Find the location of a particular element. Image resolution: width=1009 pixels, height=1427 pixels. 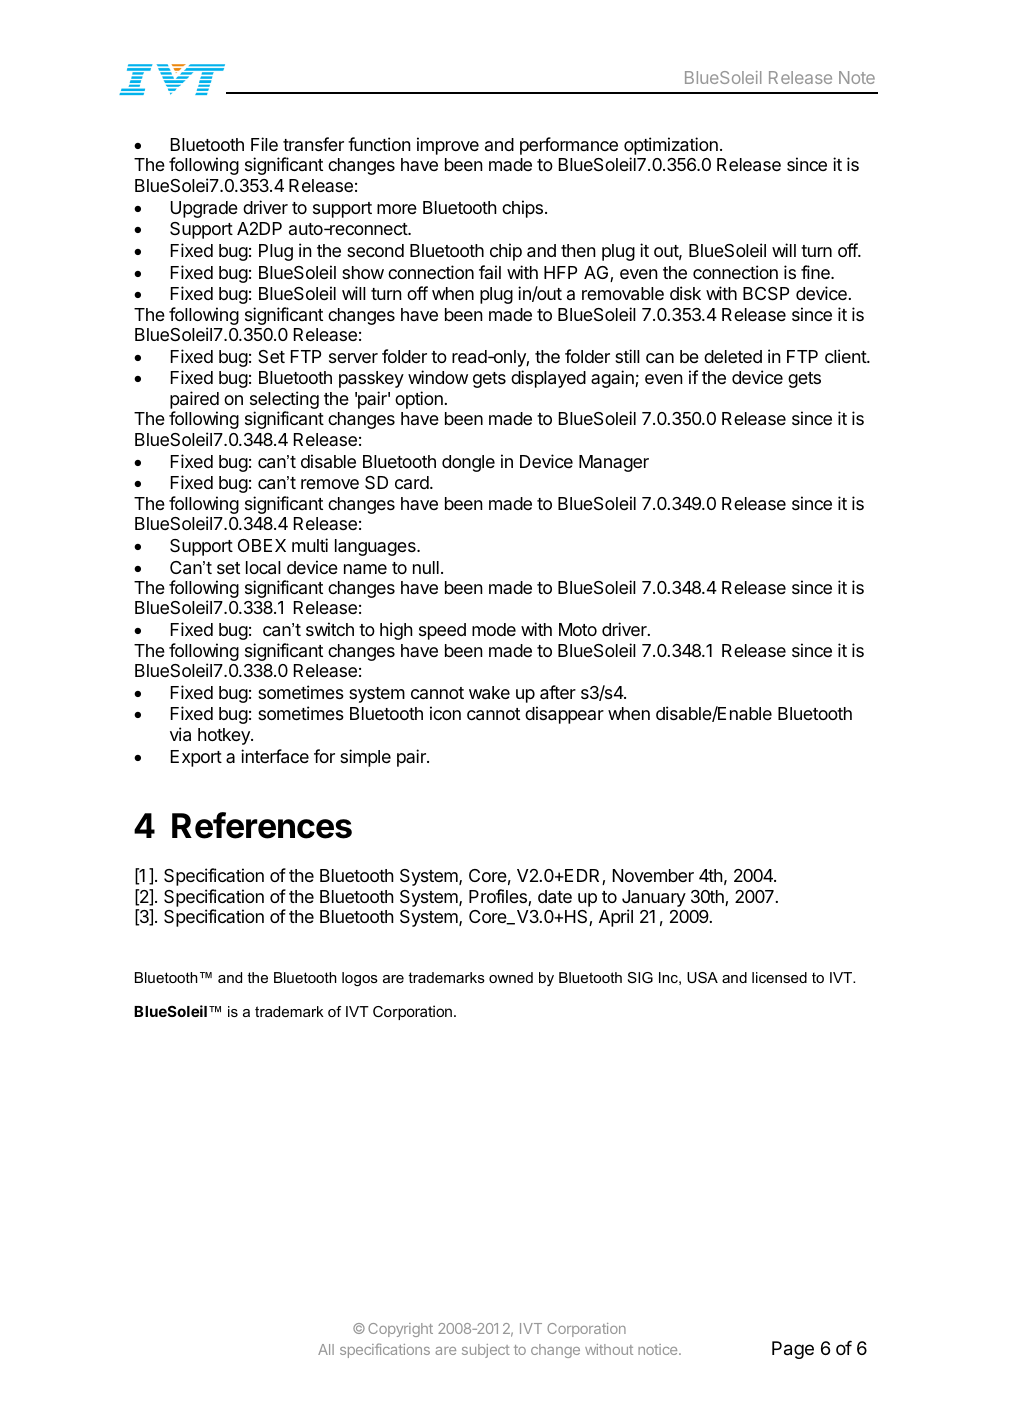

All is located at coordinates (326, 1349).
